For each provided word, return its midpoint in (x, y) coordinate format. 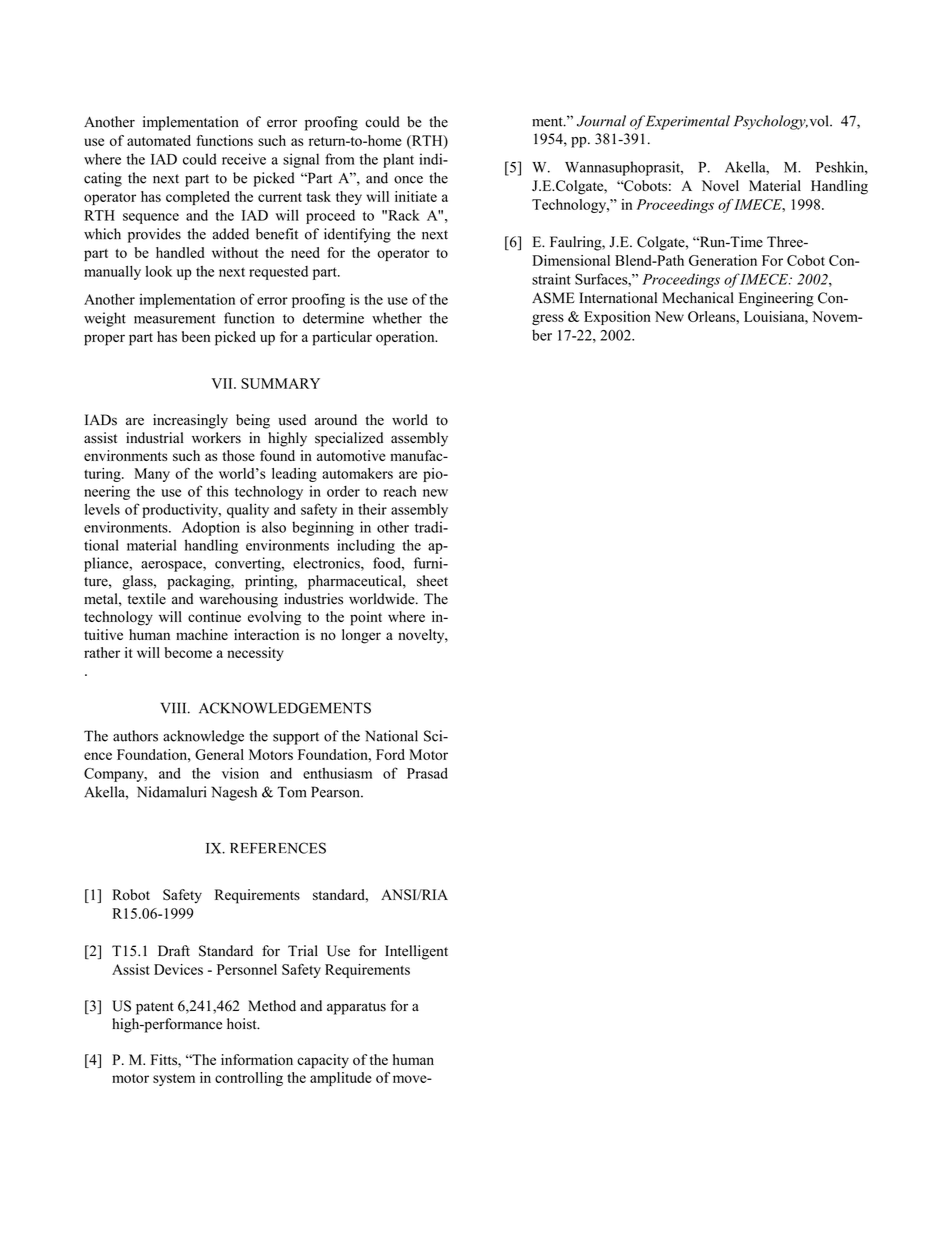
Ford (390, 754)
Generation (723, 260)
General (219, 754)
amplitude (341, 1079)
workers (216, 438)
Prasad (427, 773)
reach (400, 491)
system (174, 1080)
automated (159, 140)
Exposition (617, 318)
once (408, 180)
